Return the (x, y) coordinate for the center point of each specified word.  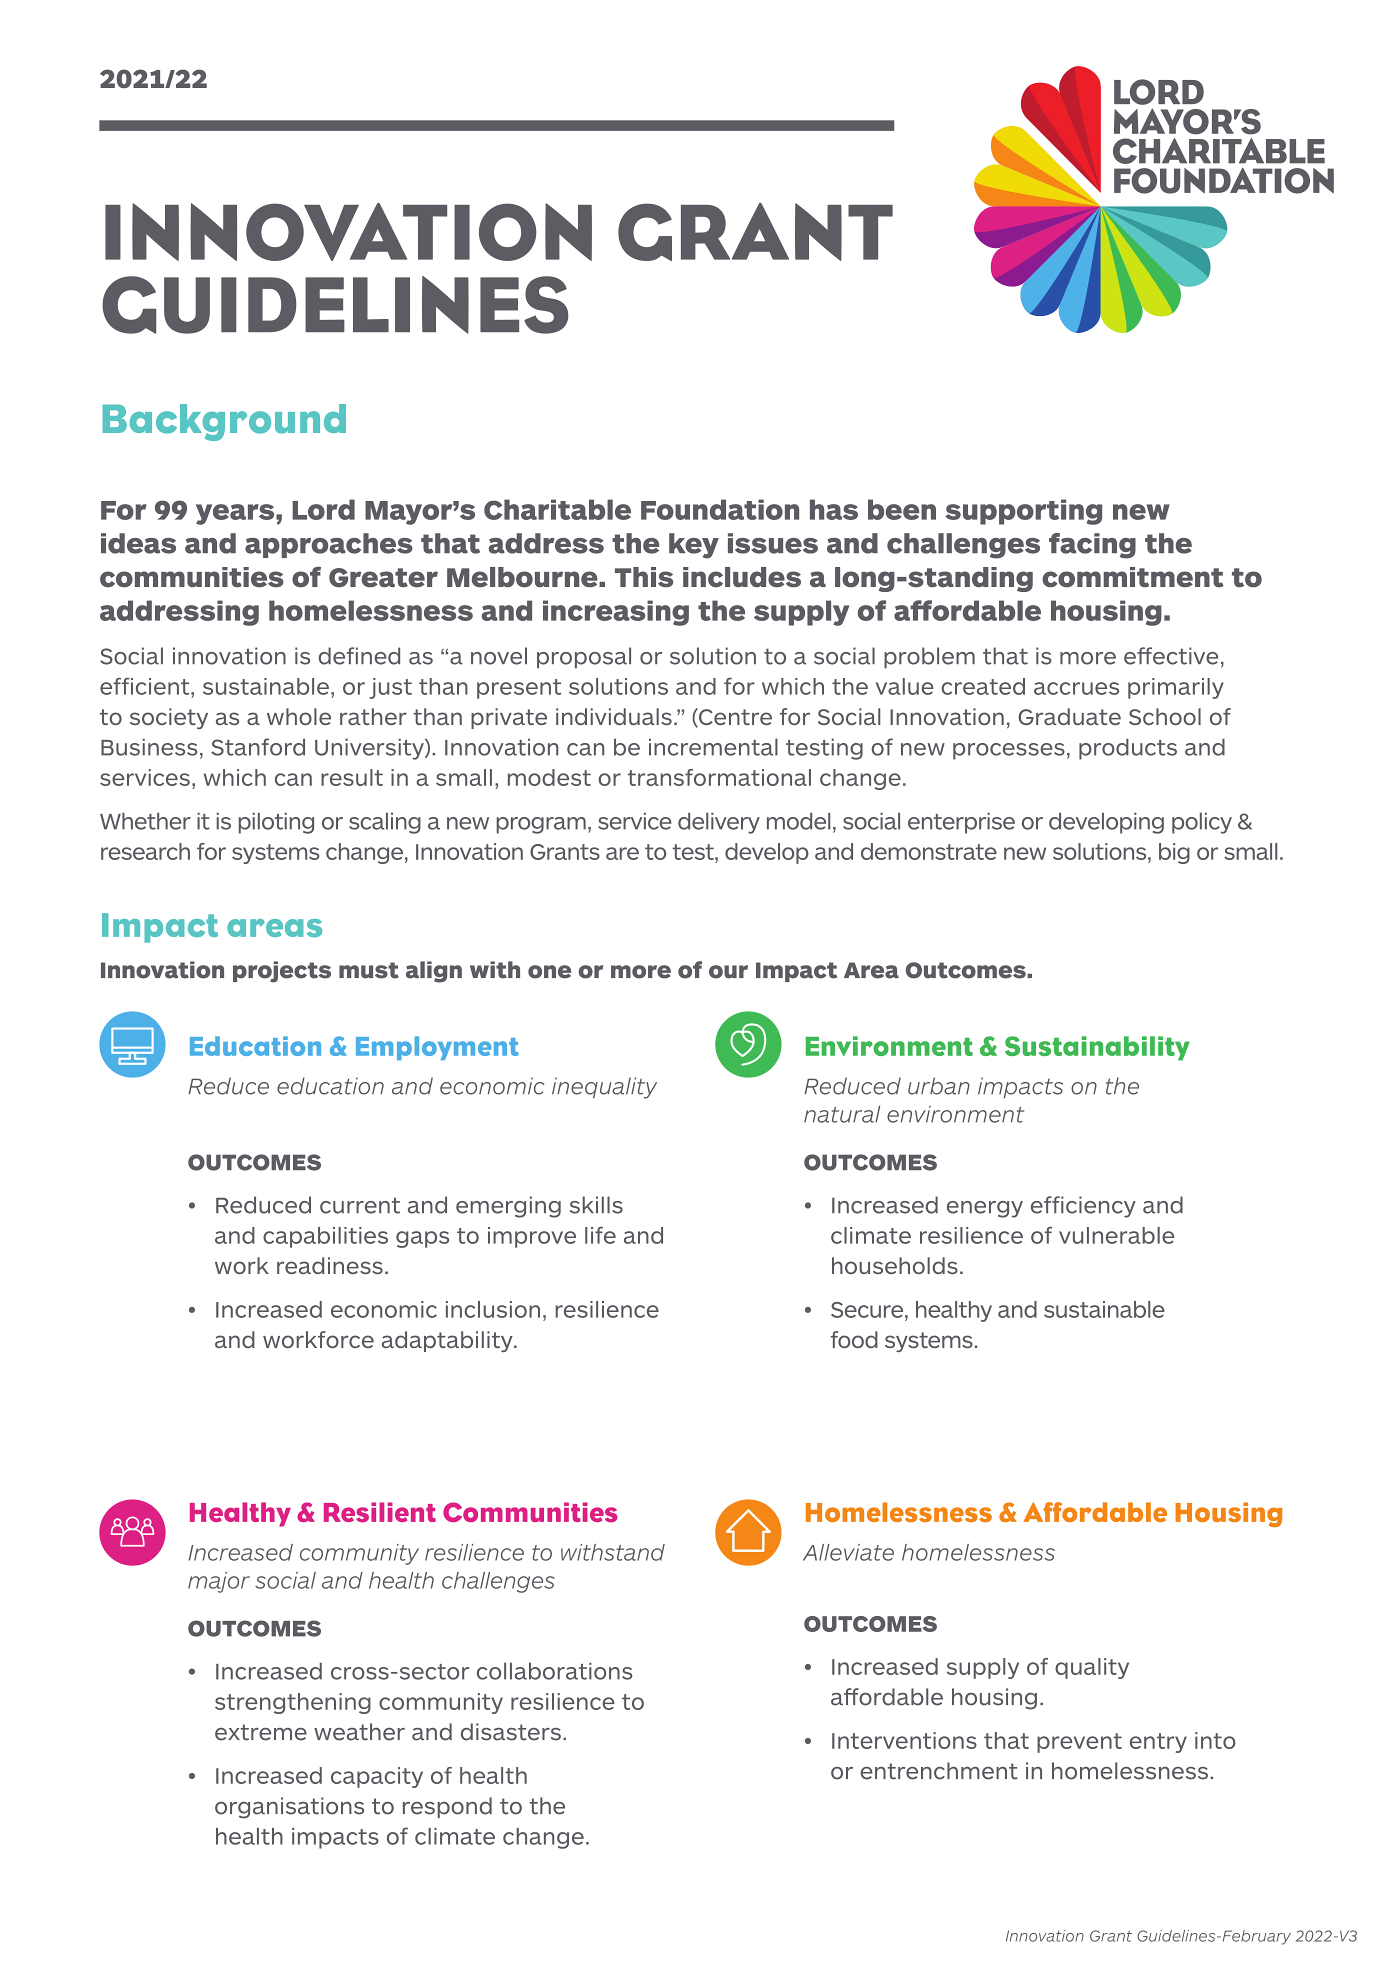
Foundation (720, 509)
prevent (1079, 1743)
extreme (261, 1732)
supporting (1023, 512)
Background (224, 422)
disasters (511, 1732)
